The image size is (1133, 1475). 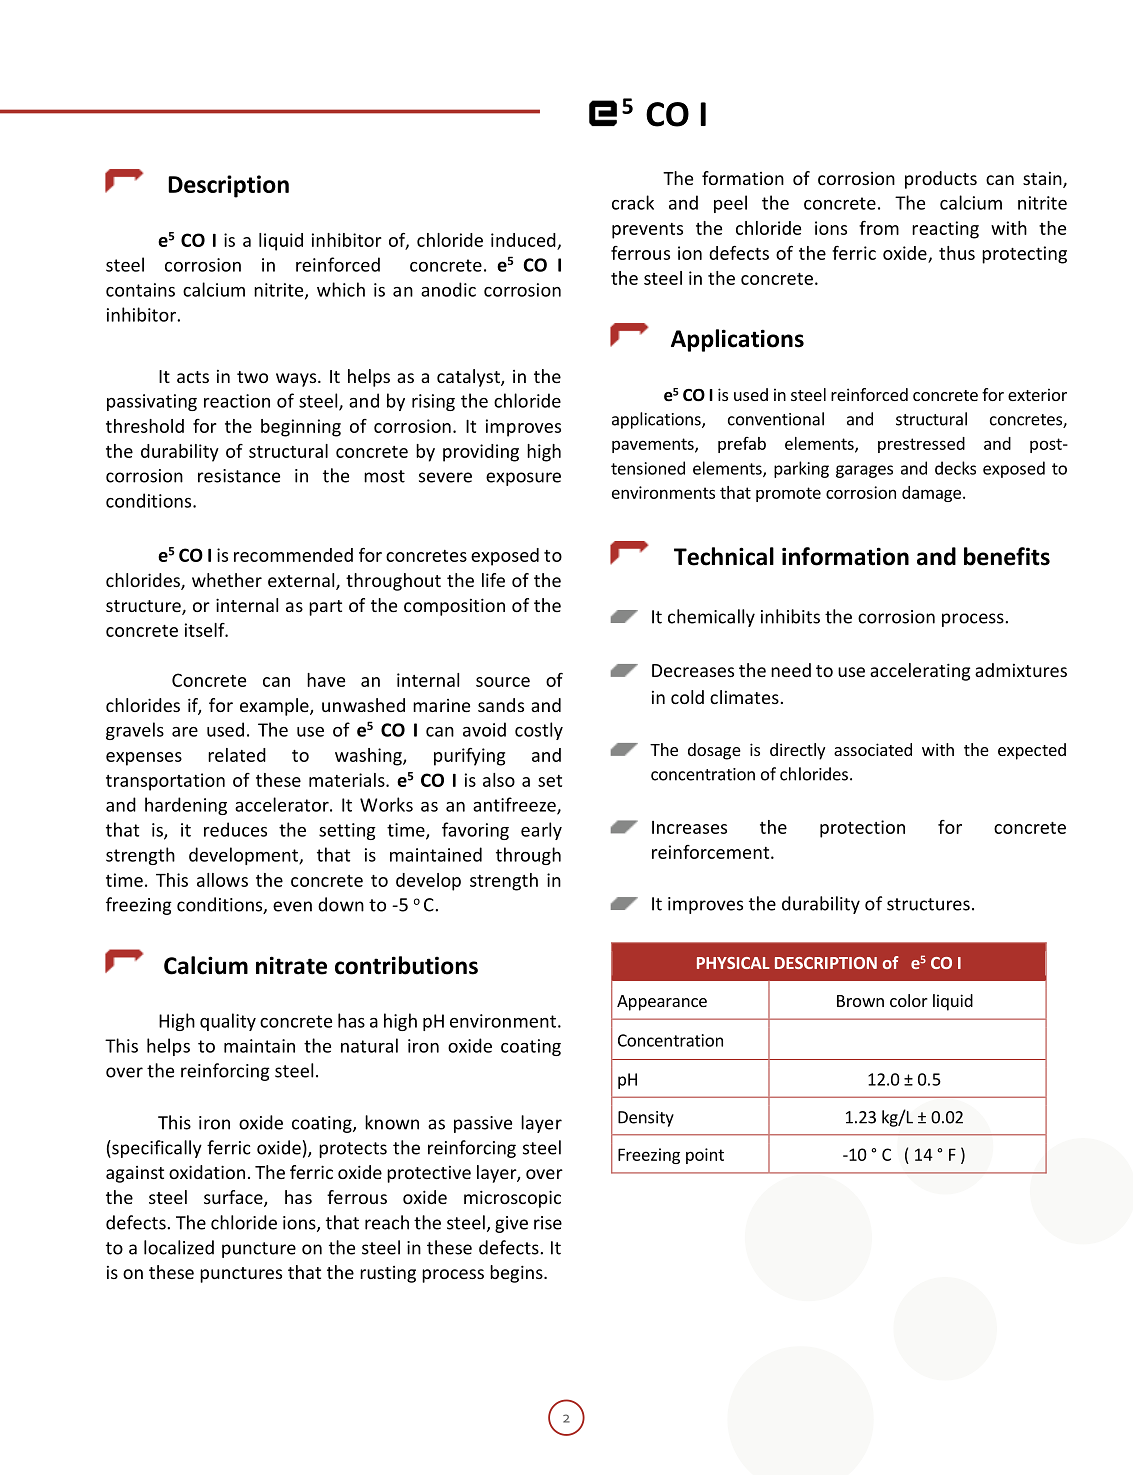 What do you see at coordinates (633, 202) in the screenshot?
I see `crack` at bounding box center [633, 202].
